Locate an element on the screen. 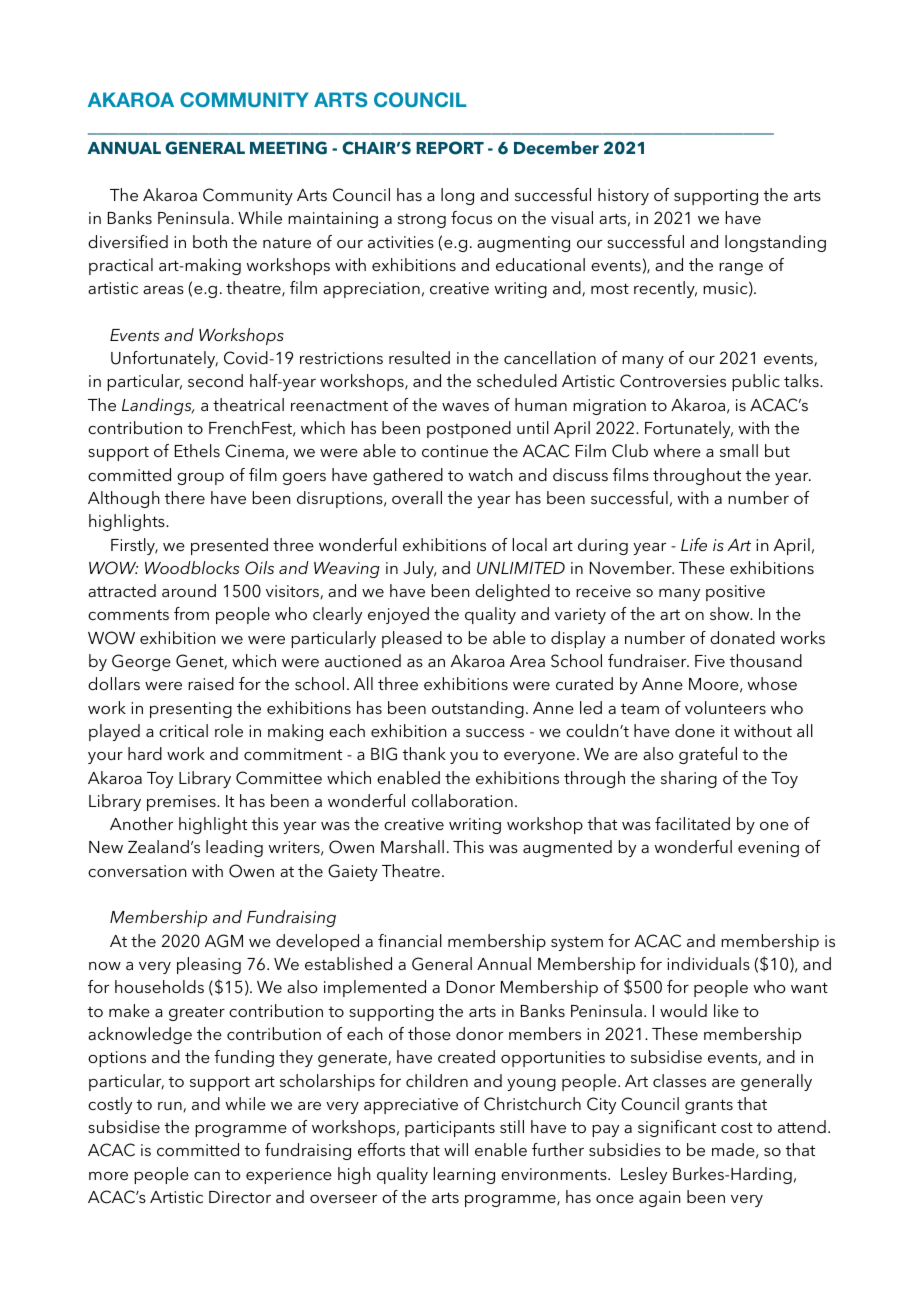  overall is located at coordinates (417, 497).
